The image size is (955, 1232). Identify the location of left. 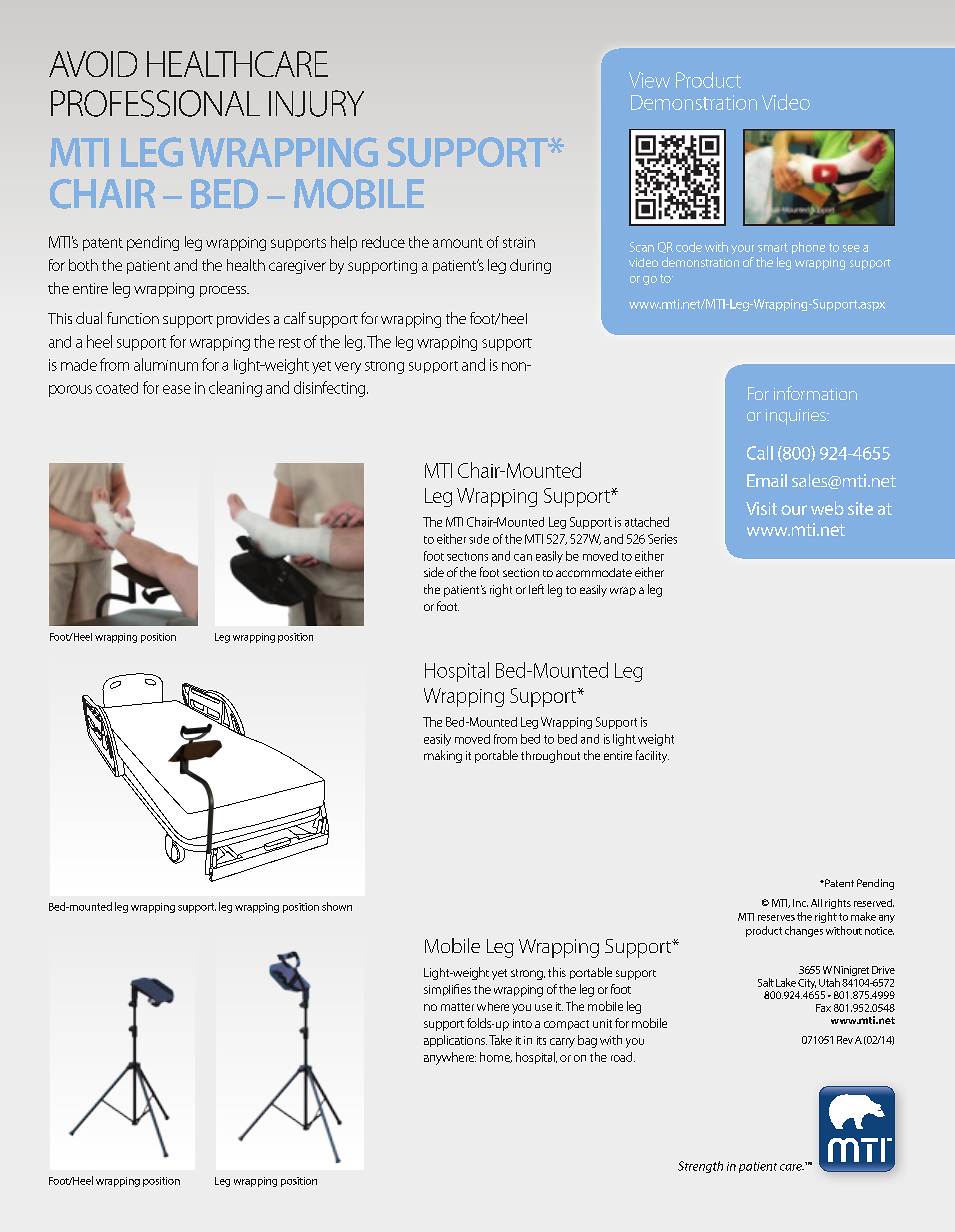
(536, 589).
